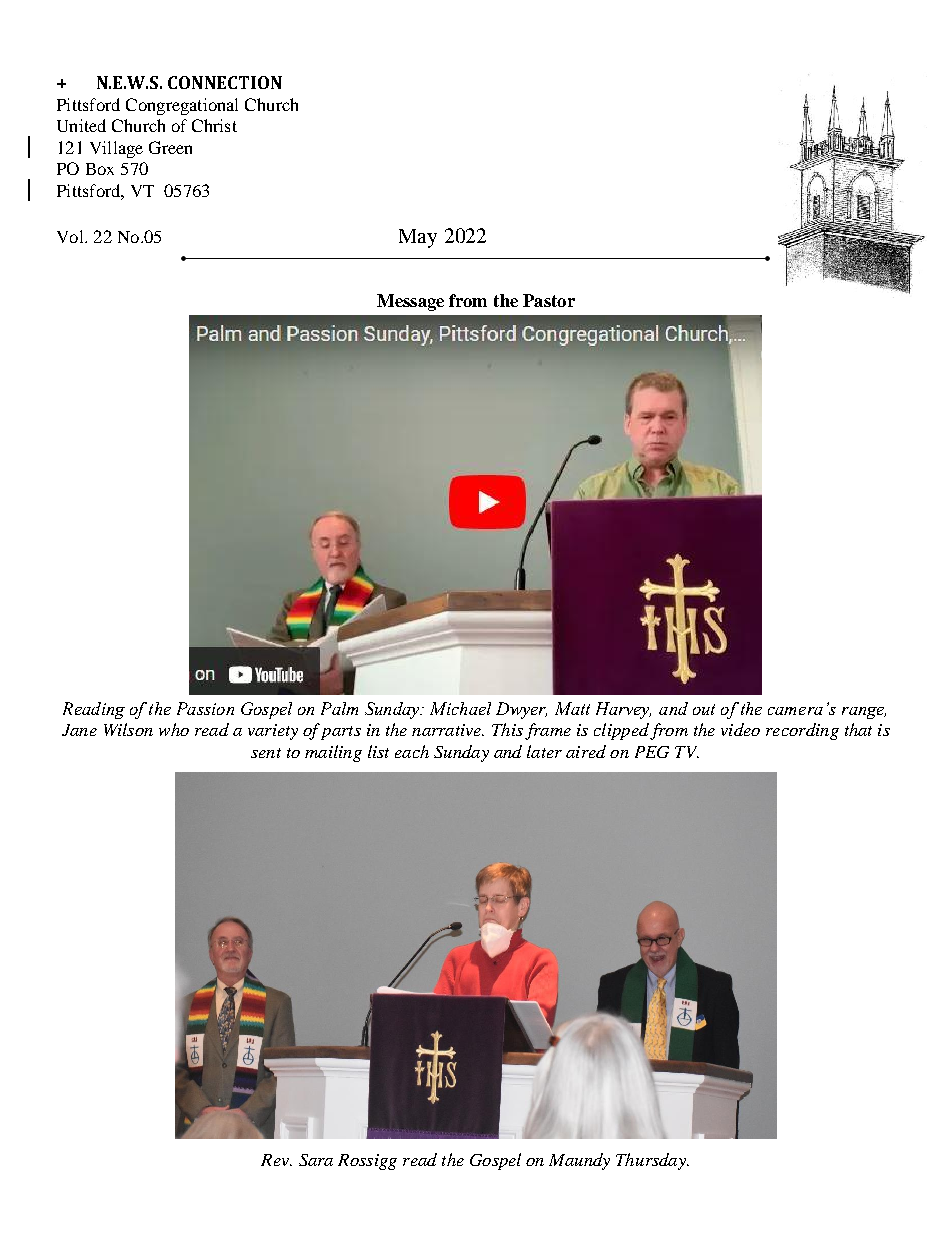 Image resolution: width=952 pixels, height=1233 pixels. Describe the element at coordinates (802, 731) in the screenshot. I see `recording` at that location.
